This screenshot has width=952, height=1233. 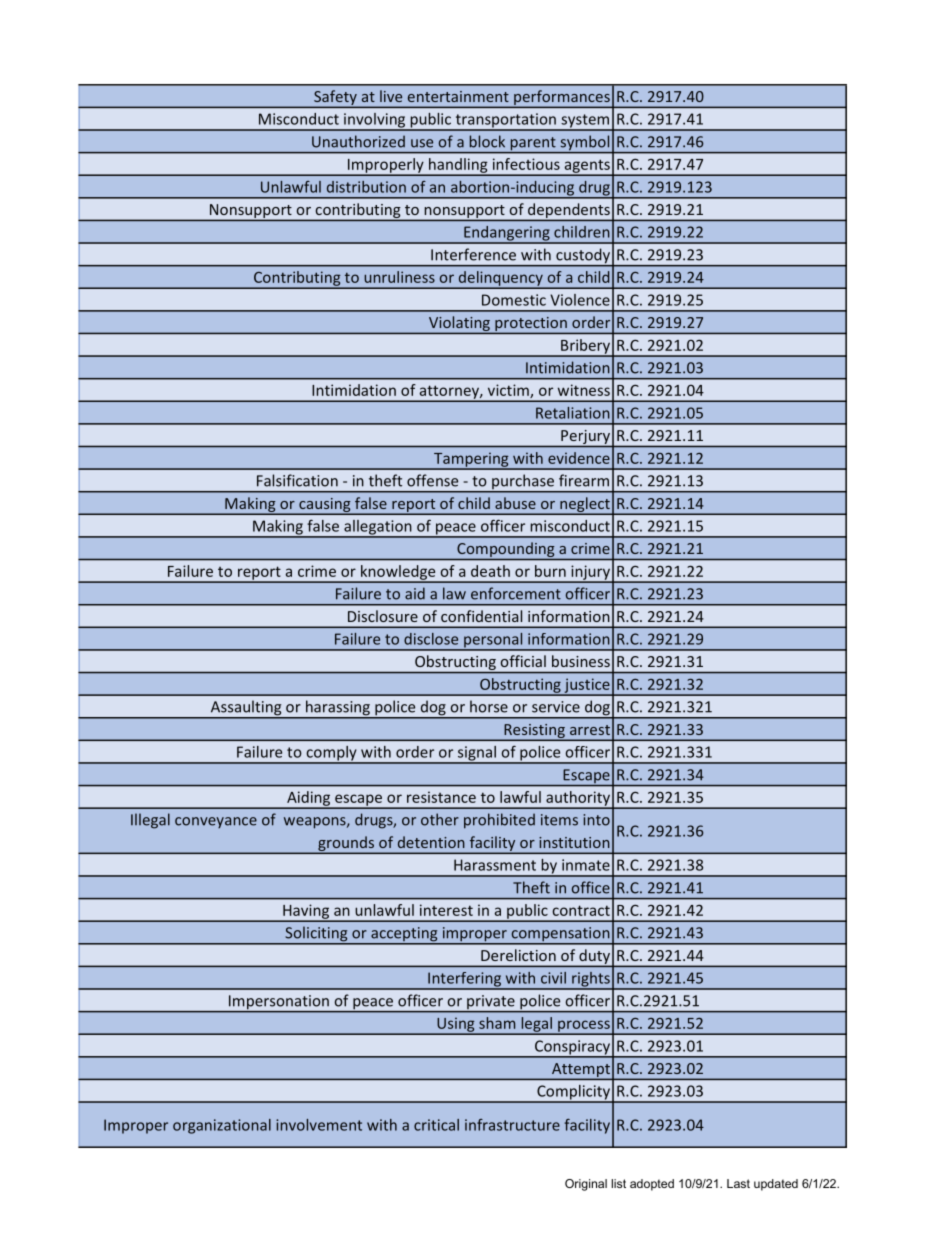 What do you see at coordinates (319, 1125) in the screenshot?
I see `involvement` at bounding box center [319, 1125].
